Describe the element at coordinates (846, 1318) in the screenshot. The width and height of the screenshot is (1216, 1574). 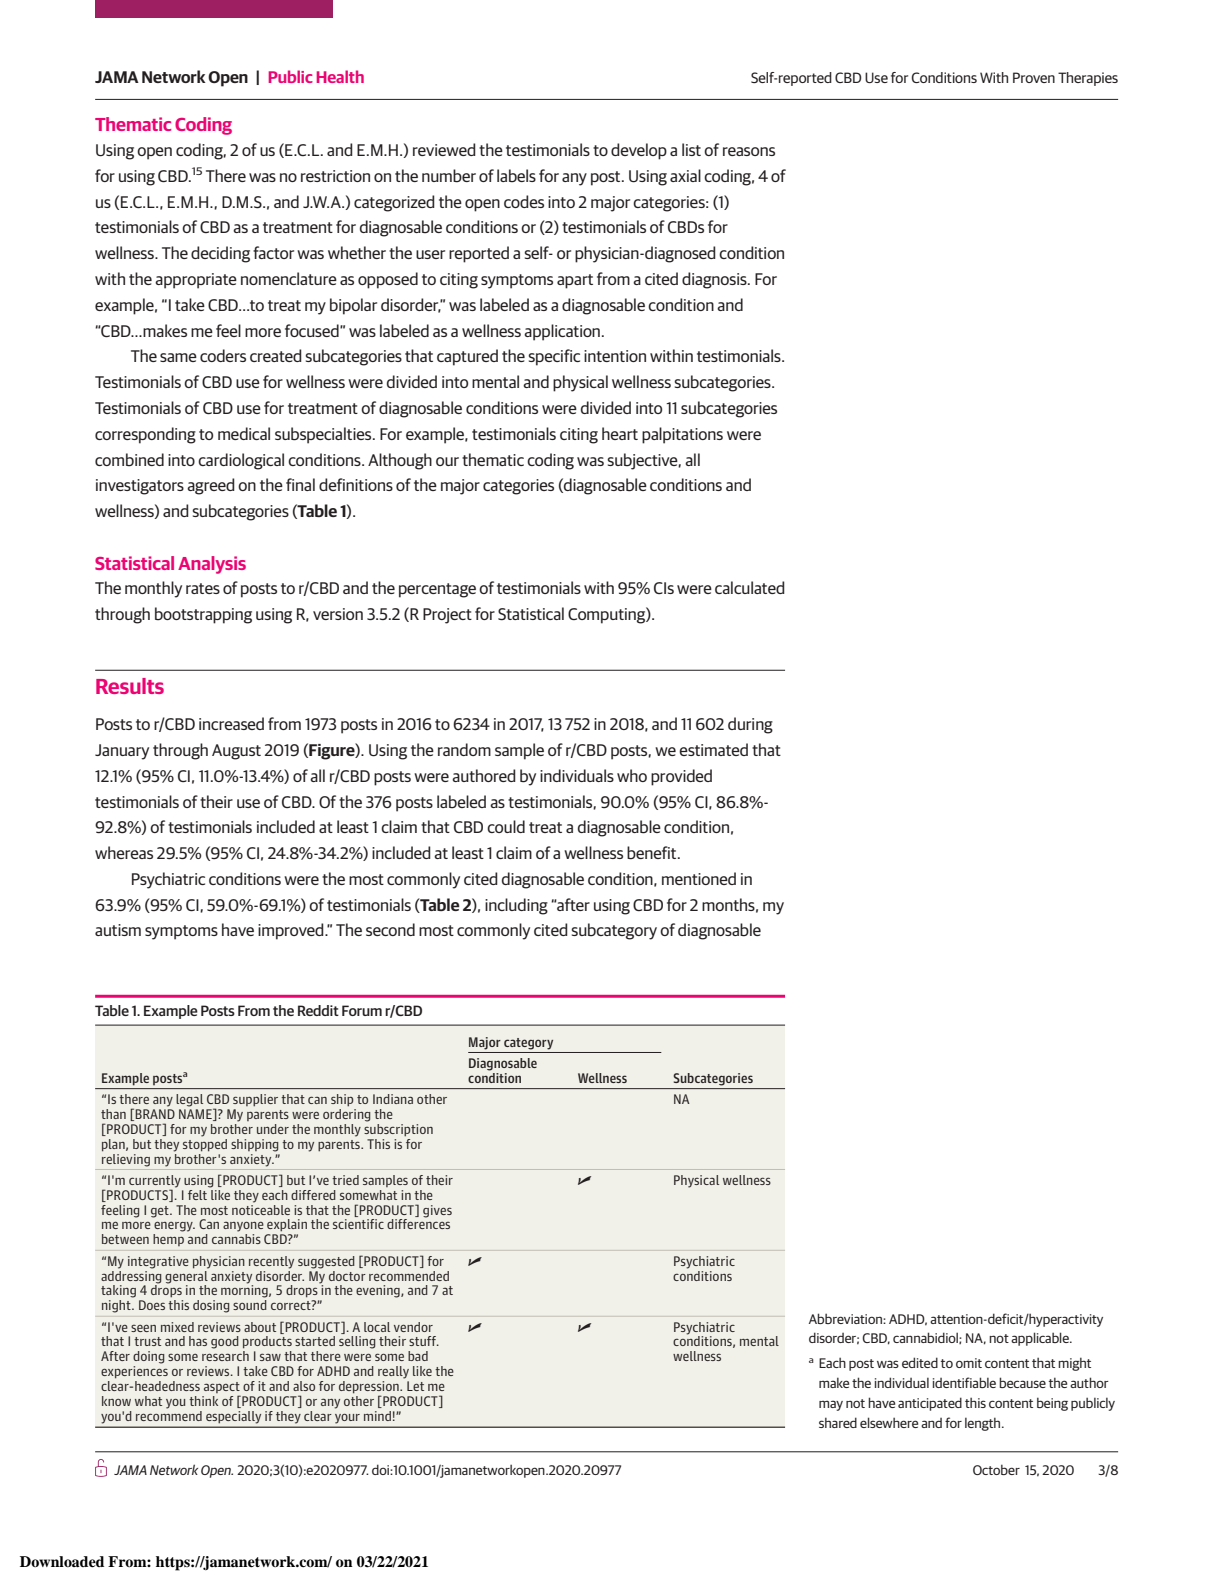
I see `Abbreviation` at that location.
